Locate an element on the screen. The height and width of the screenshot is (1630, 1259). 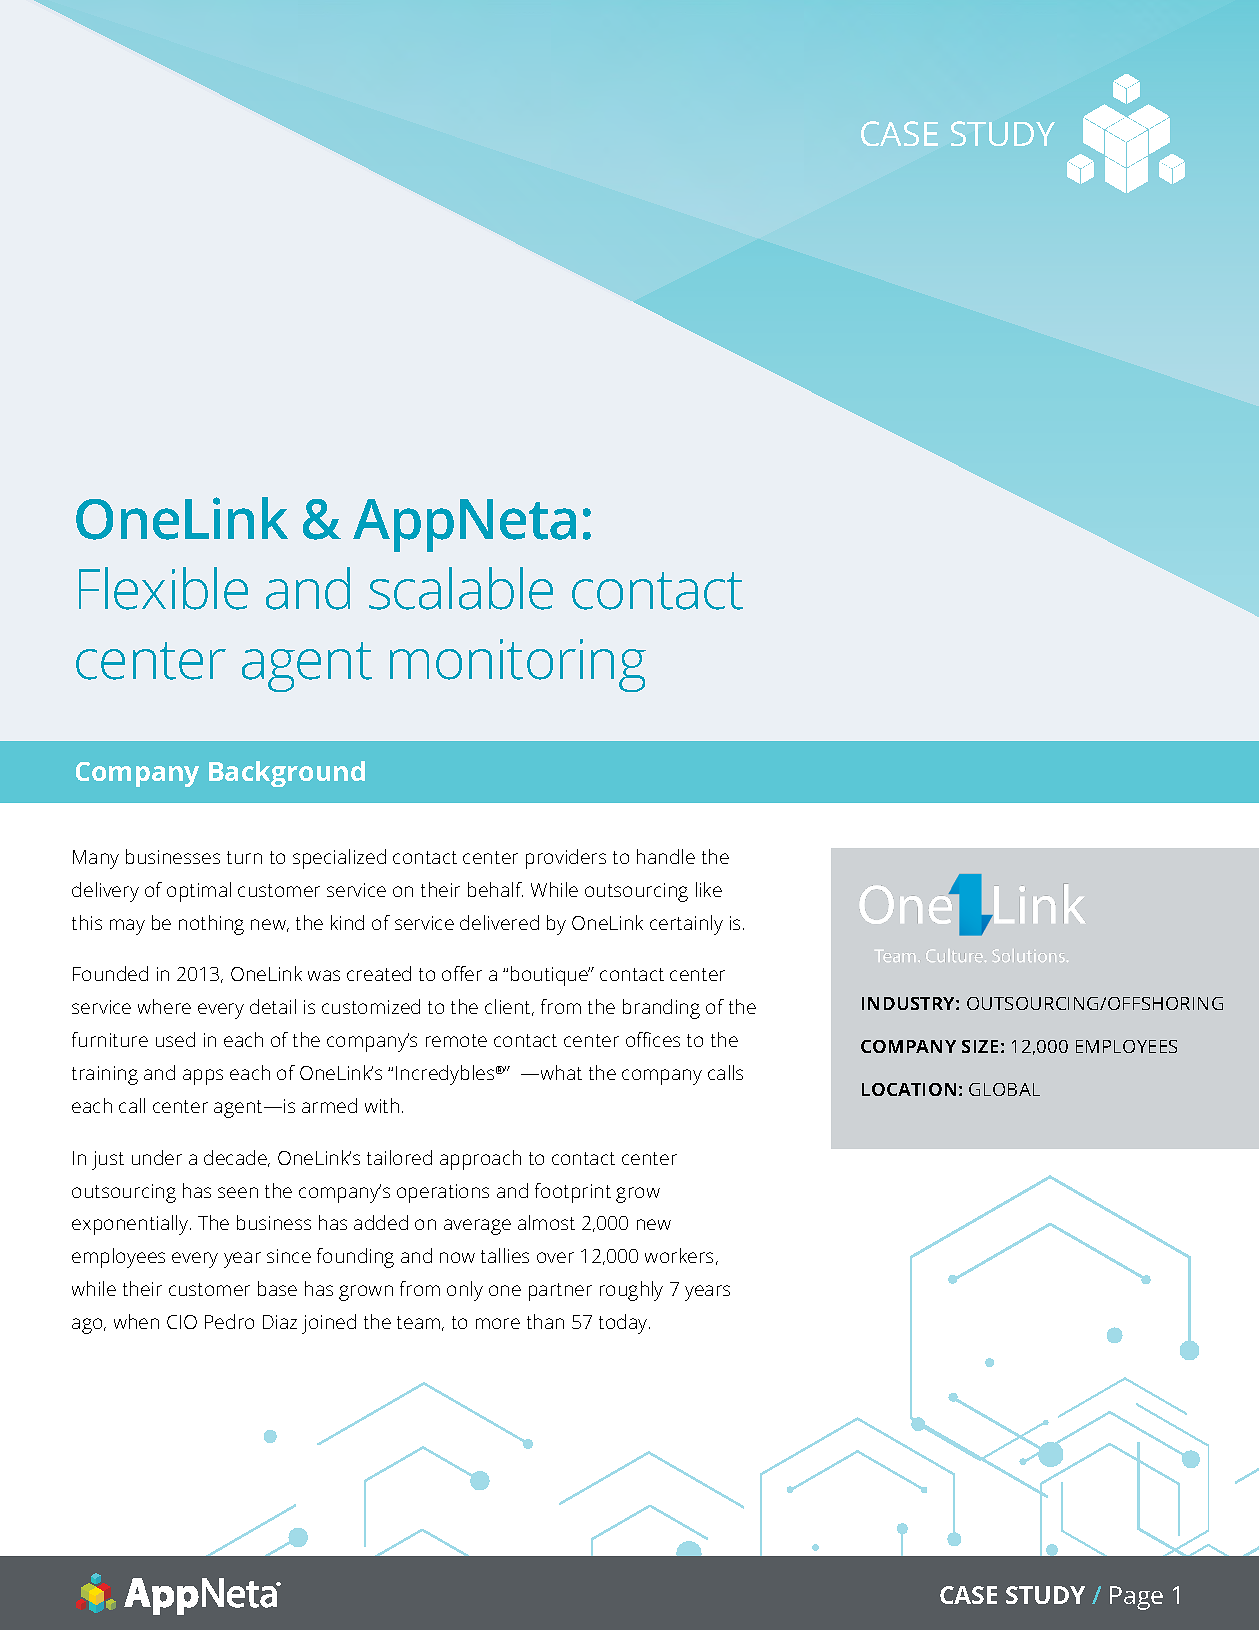
today is located at coordinates (624, 1324).
